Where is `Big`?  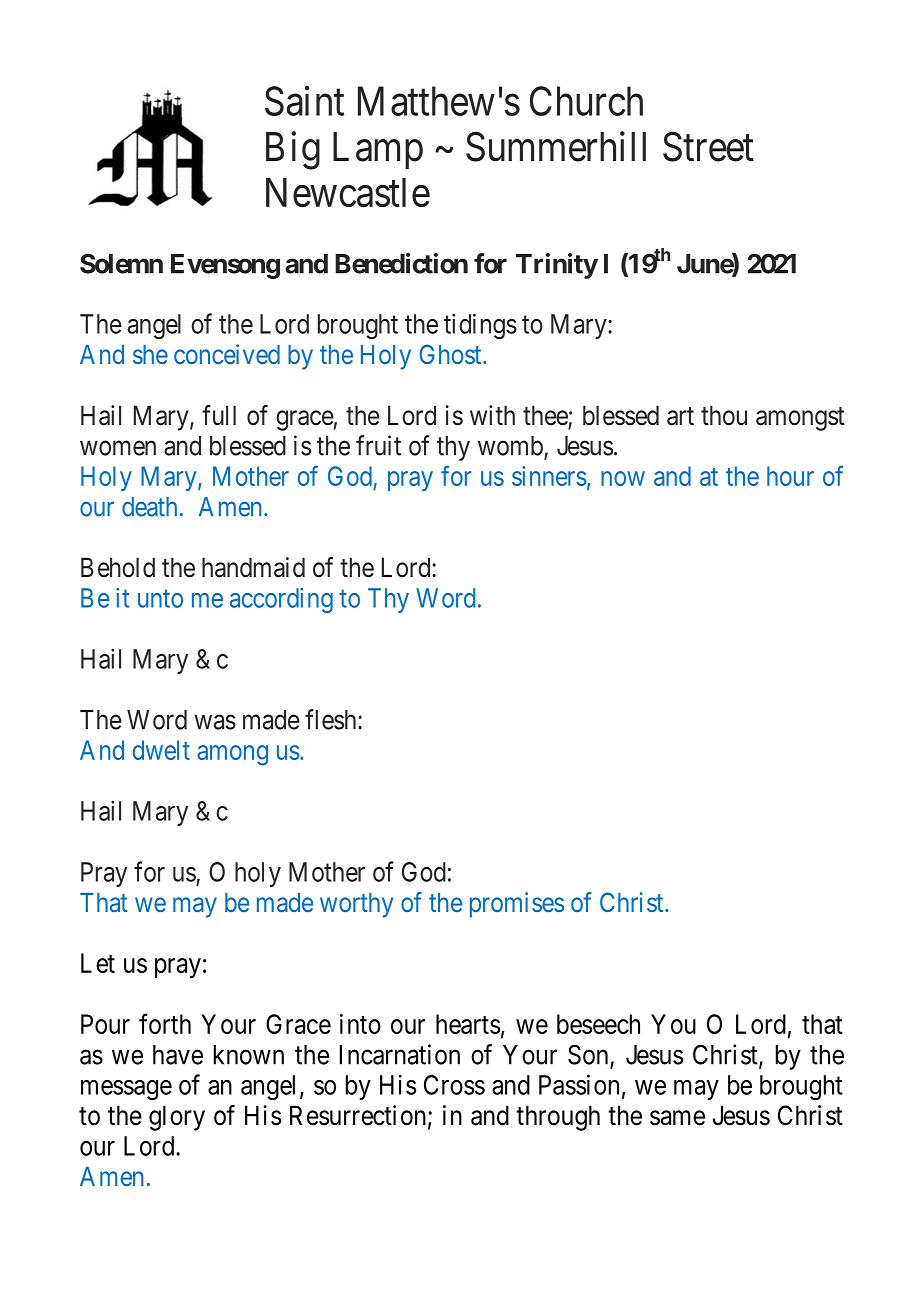 Big is located at coordinates (293, 150).
